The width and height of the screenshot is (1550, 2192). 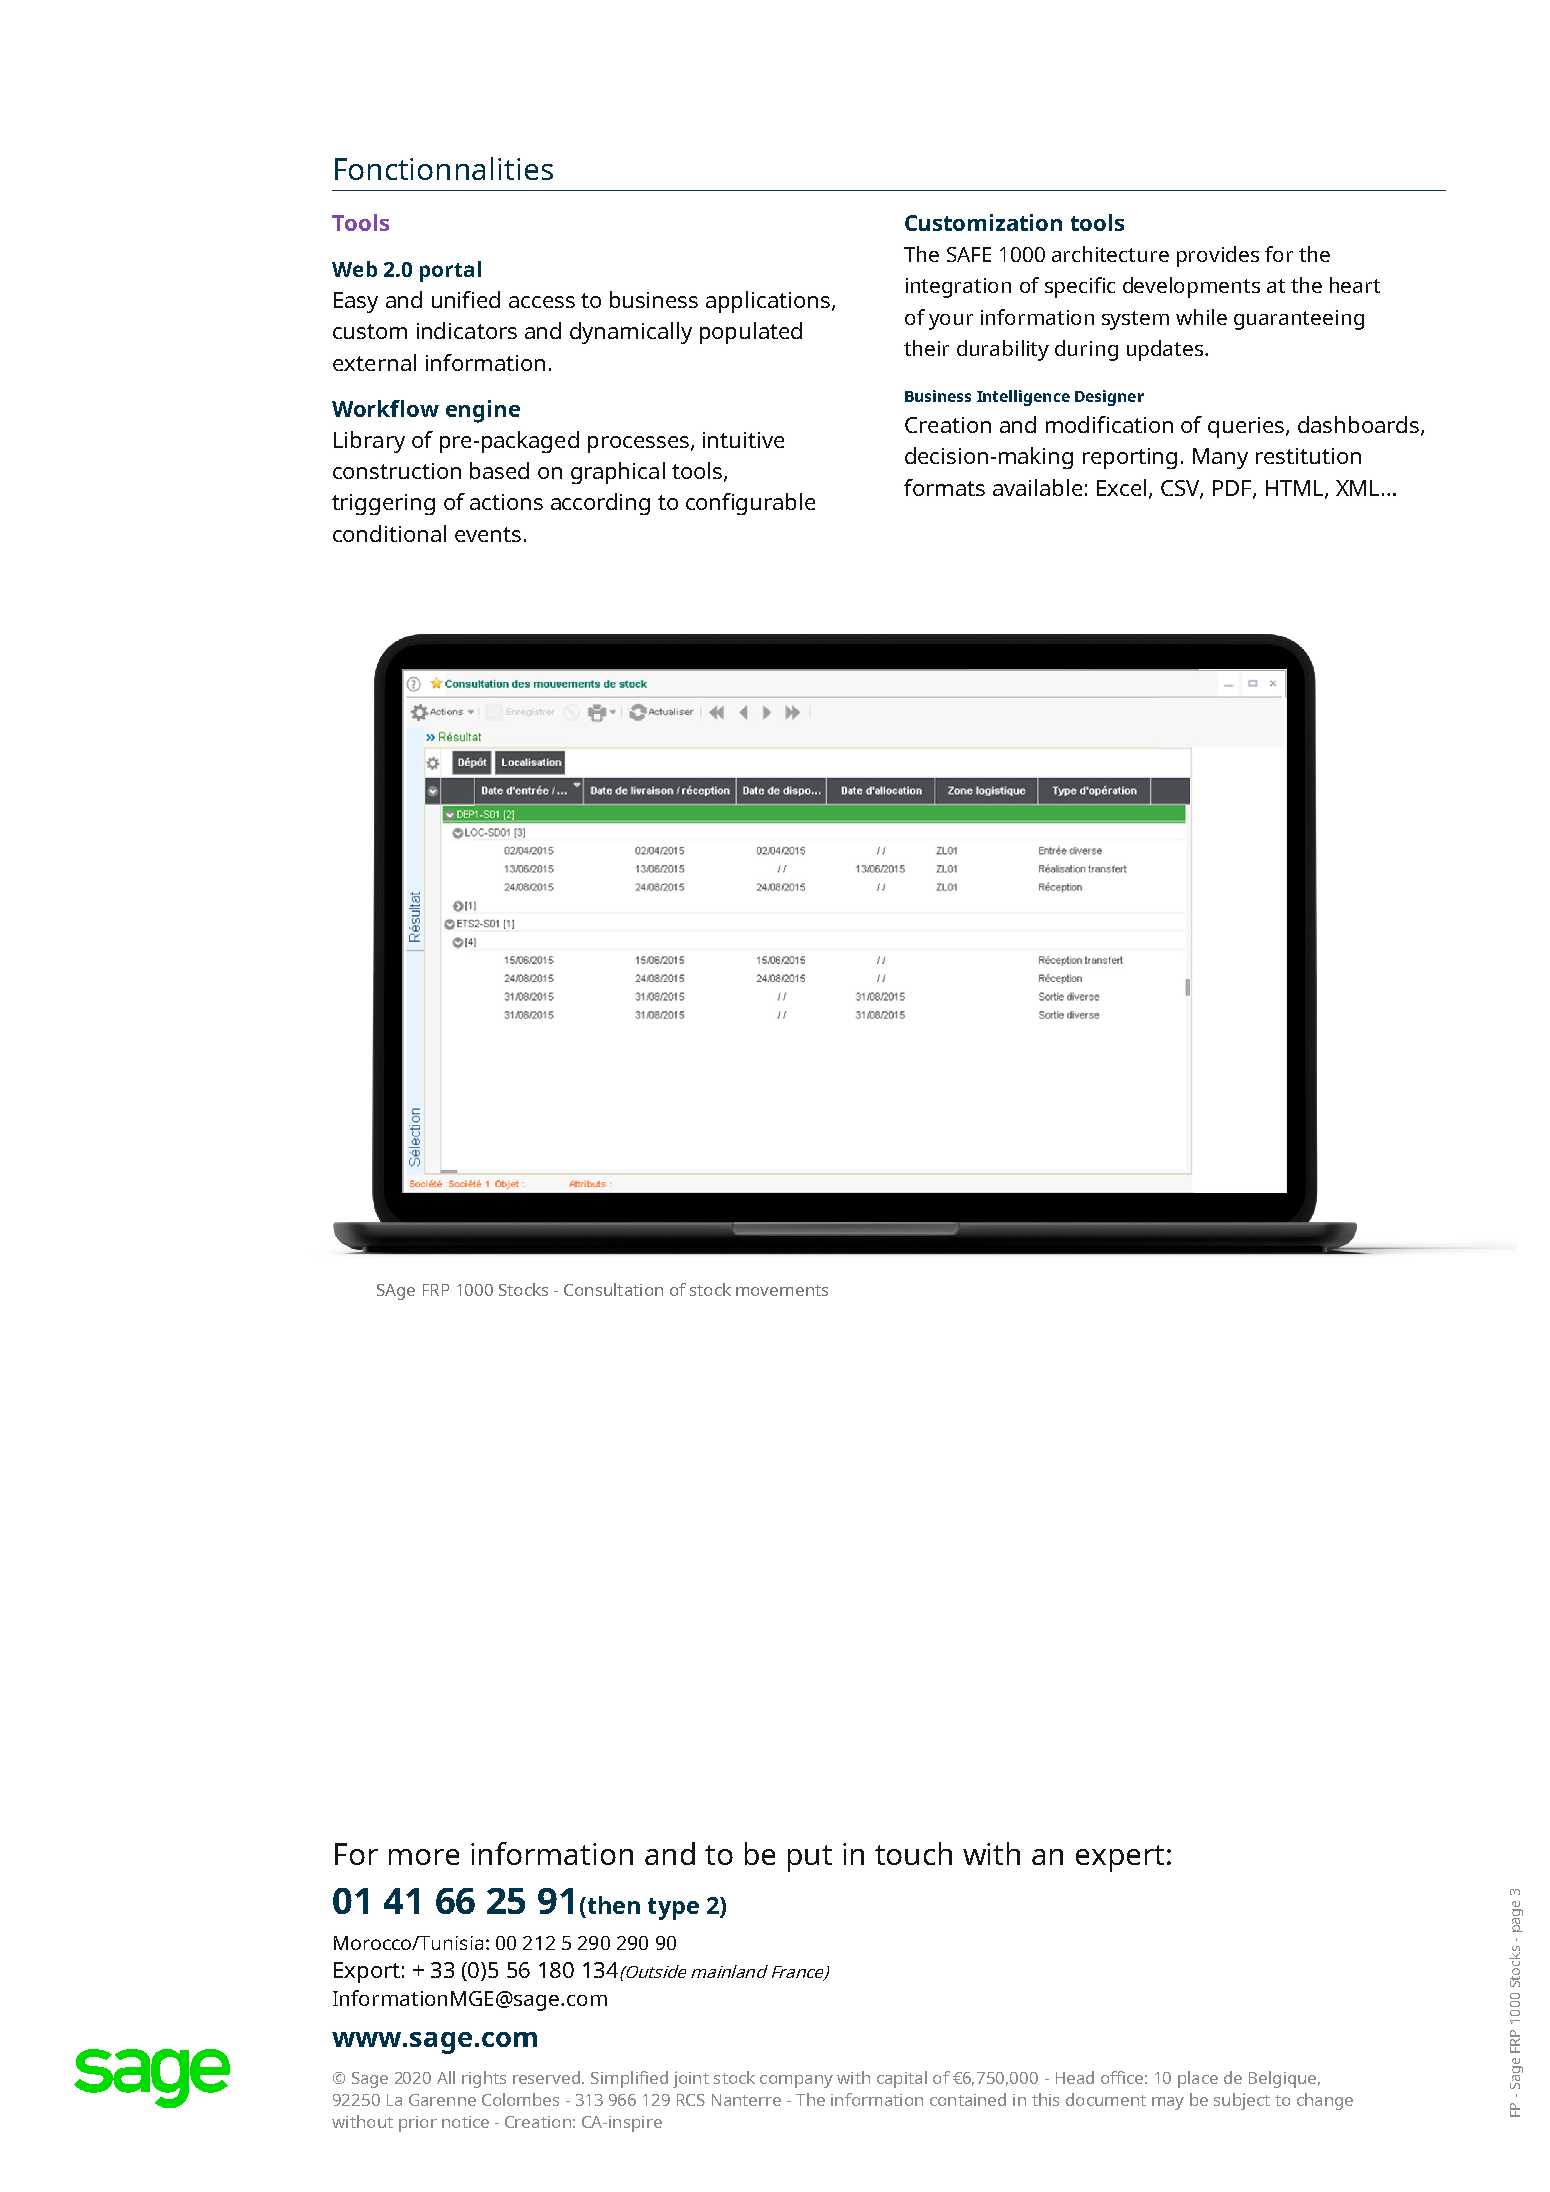 What do you see at coordinates (484, 2079) in the screenshot?
I see `rights` at bounding box center [484, 2079].
